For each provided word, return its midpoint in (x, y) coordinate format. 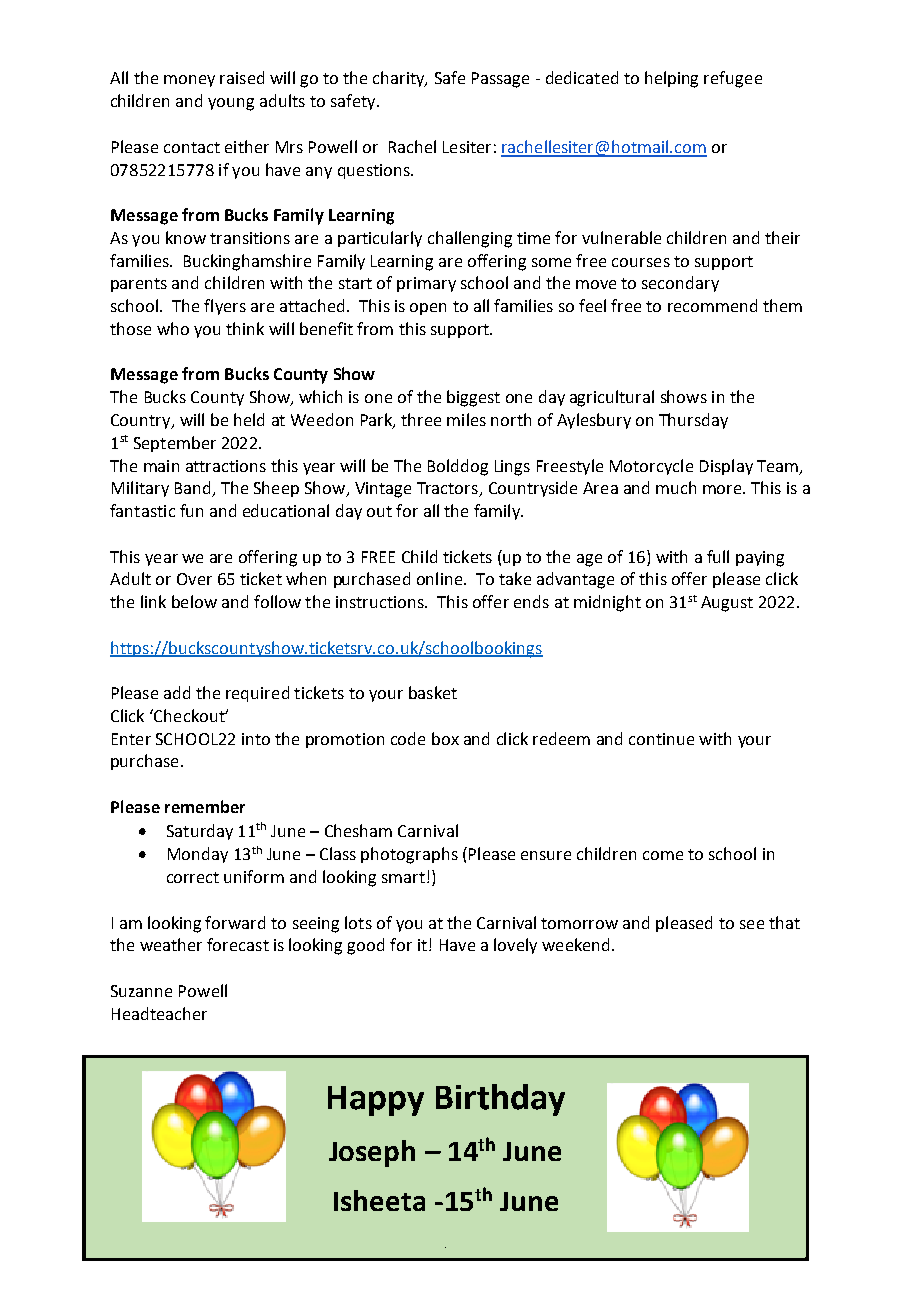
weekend (575, 944)
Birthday (500, 1100)
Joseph (372, 1153)
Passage (500, 80)
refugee (733, 79)
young (231, 104)
